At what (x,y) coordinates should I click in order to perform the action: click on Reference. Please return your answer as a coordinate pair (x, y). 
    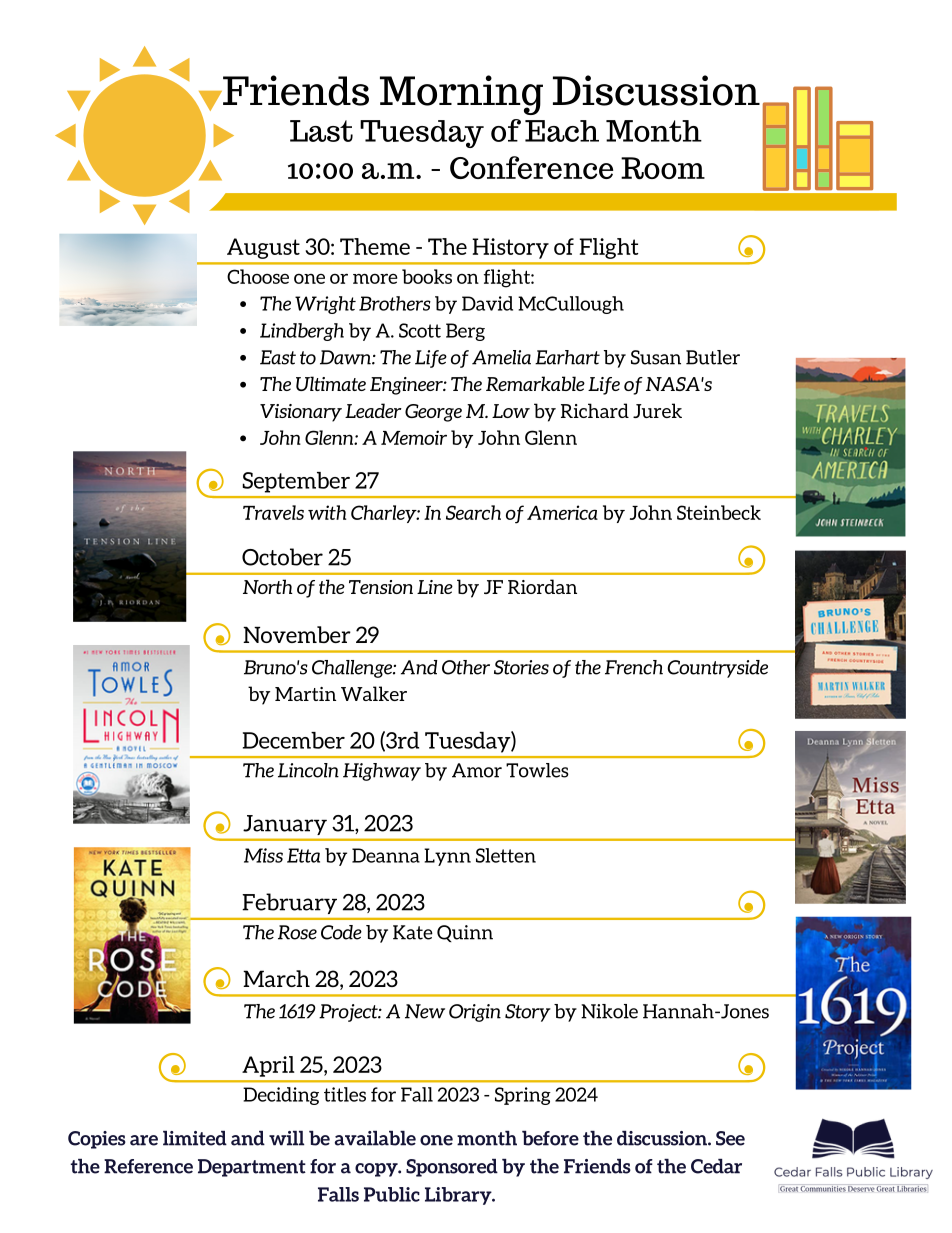
    Looking at the image, I should click on (148, 1166).
